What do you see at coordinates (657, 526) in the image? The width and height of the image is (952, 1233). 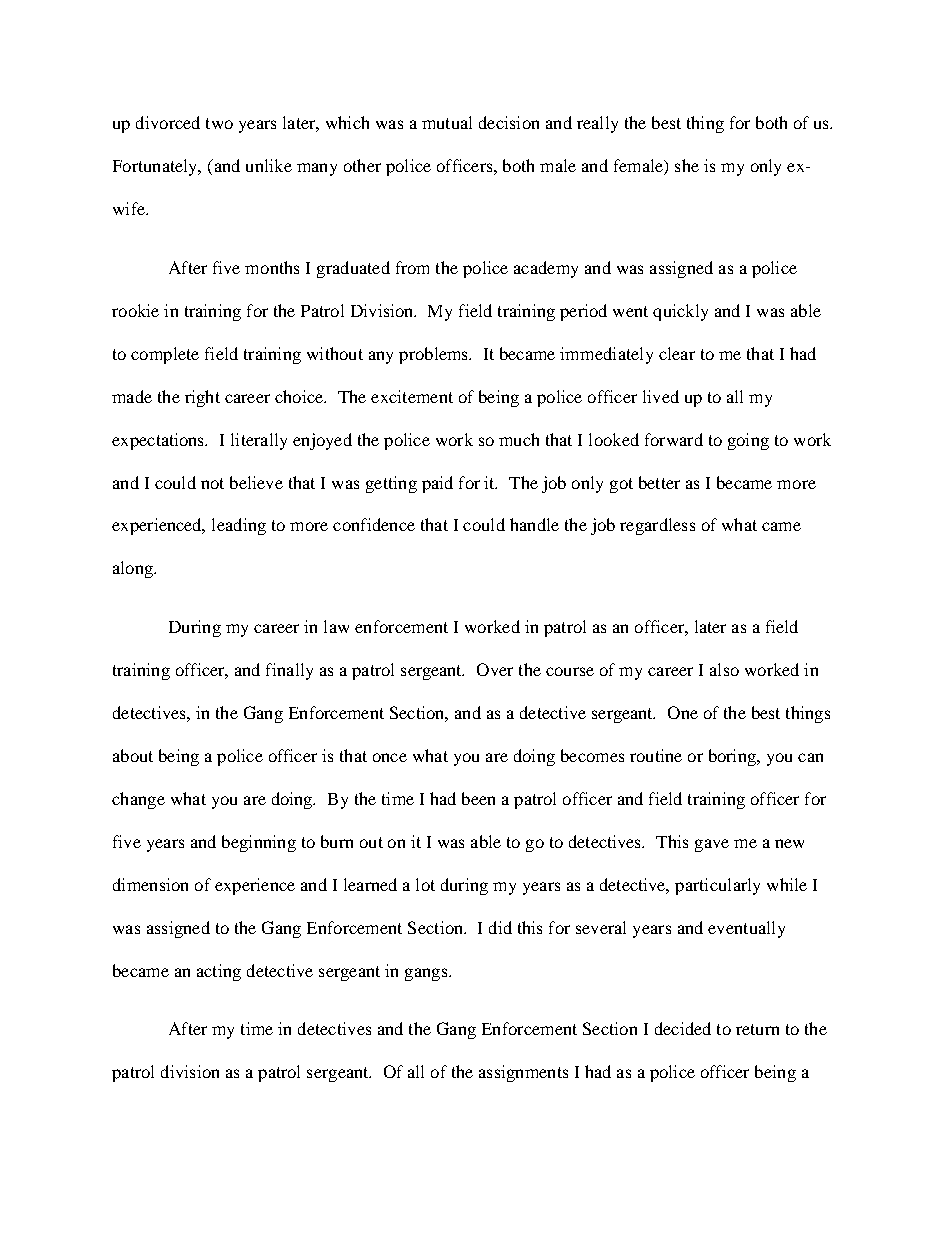 I see `regardless` at bounding box center [657, 526].
